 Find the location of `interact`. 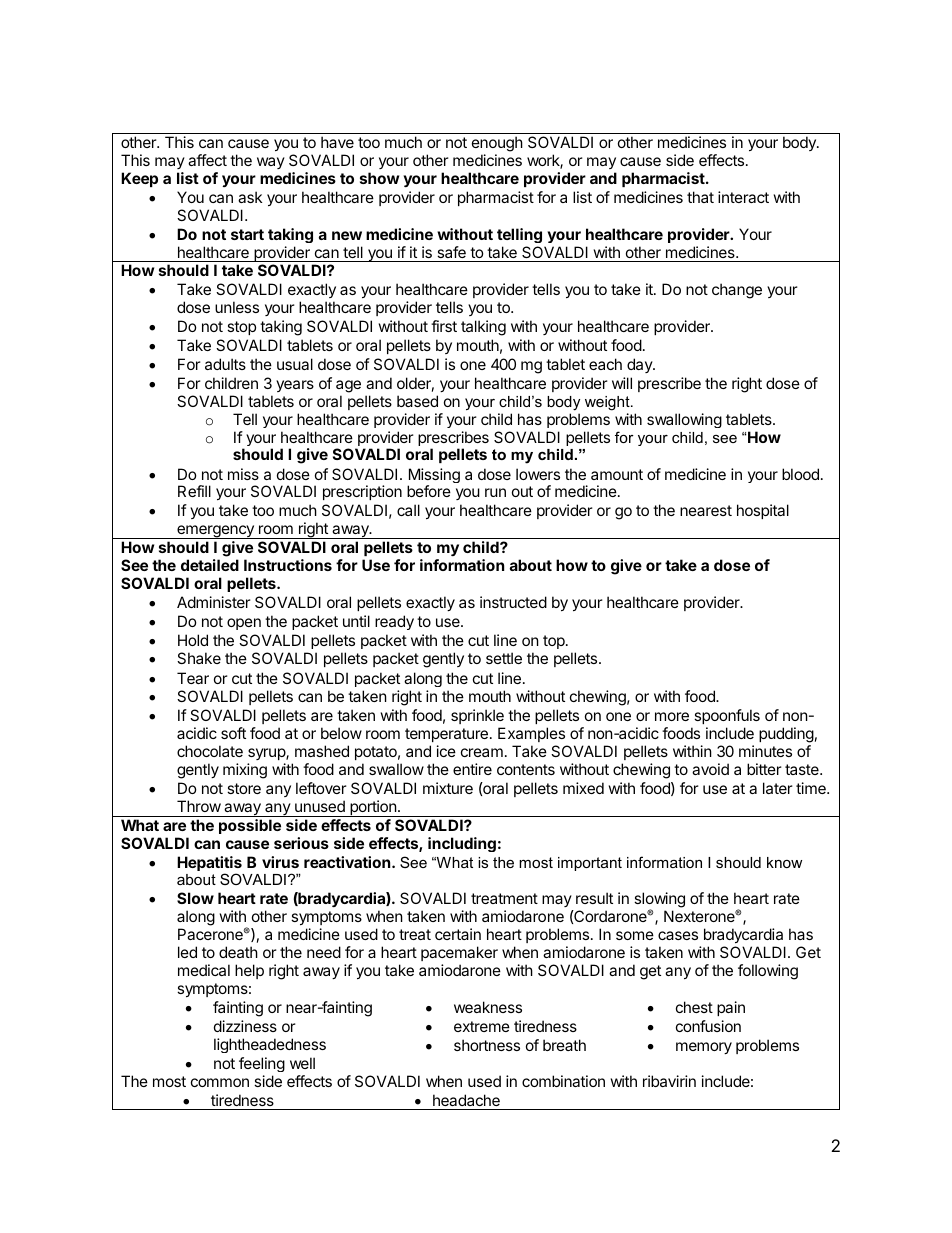

interact is located at coordinates (743, 197).
